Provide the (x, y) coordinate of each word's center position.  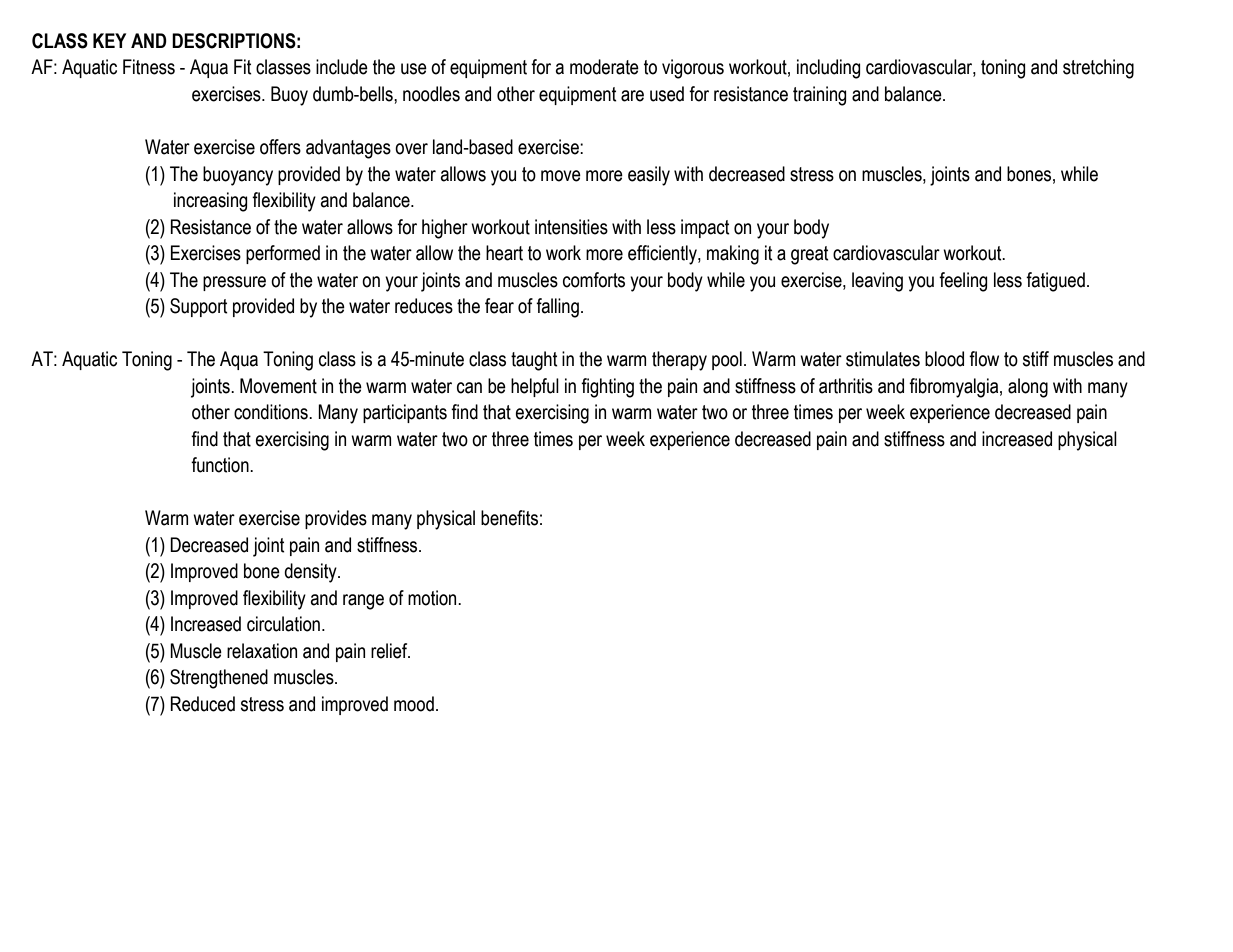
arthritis (846, 386)
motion (433, 598)
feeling (963, 282)
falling (557, 308)
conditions (272, 412)
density (311, 573)
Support (199, 307)
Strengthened (219, 679)
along (1028, 388)
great (810, 255)
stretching (1098, 69)
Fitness (149, 67)
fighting (607, 388)
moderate (604, 67)
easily (649, 176)
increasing (210, 202)
